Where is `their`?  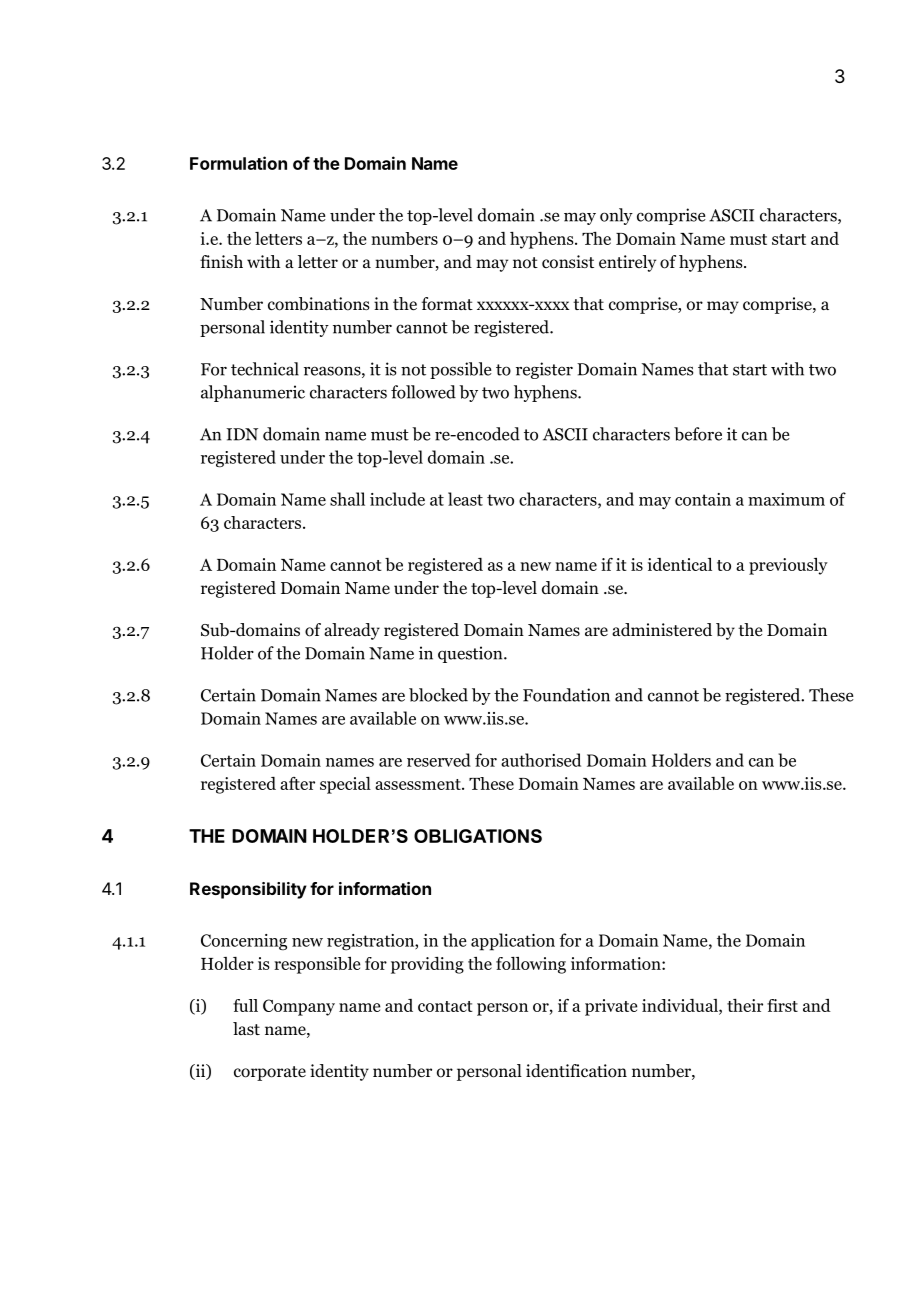
their is located at coordinates (745, 1005).
